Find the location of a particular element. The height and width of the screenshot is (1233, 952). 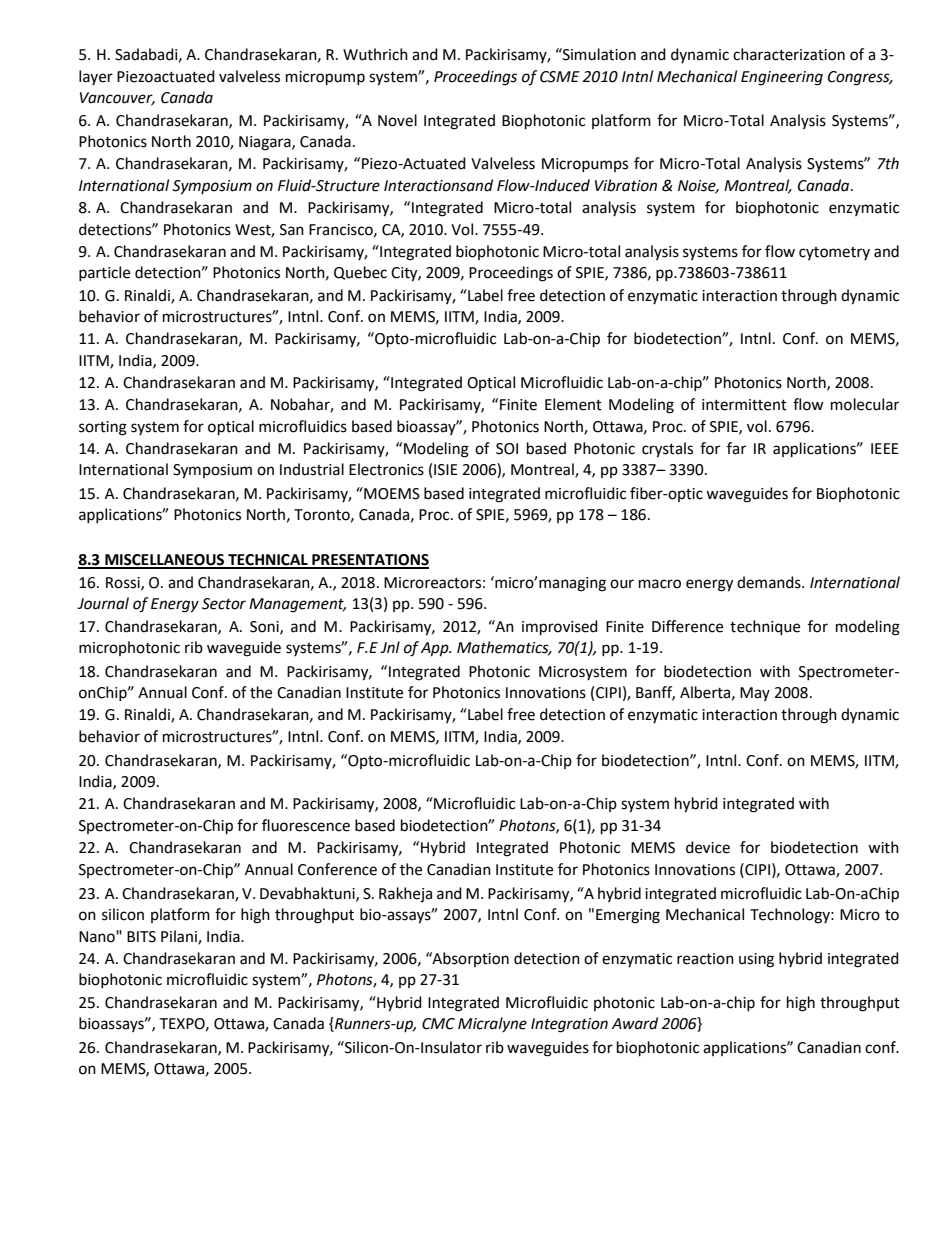

fluorescence is located at coordinates (306, 825).
